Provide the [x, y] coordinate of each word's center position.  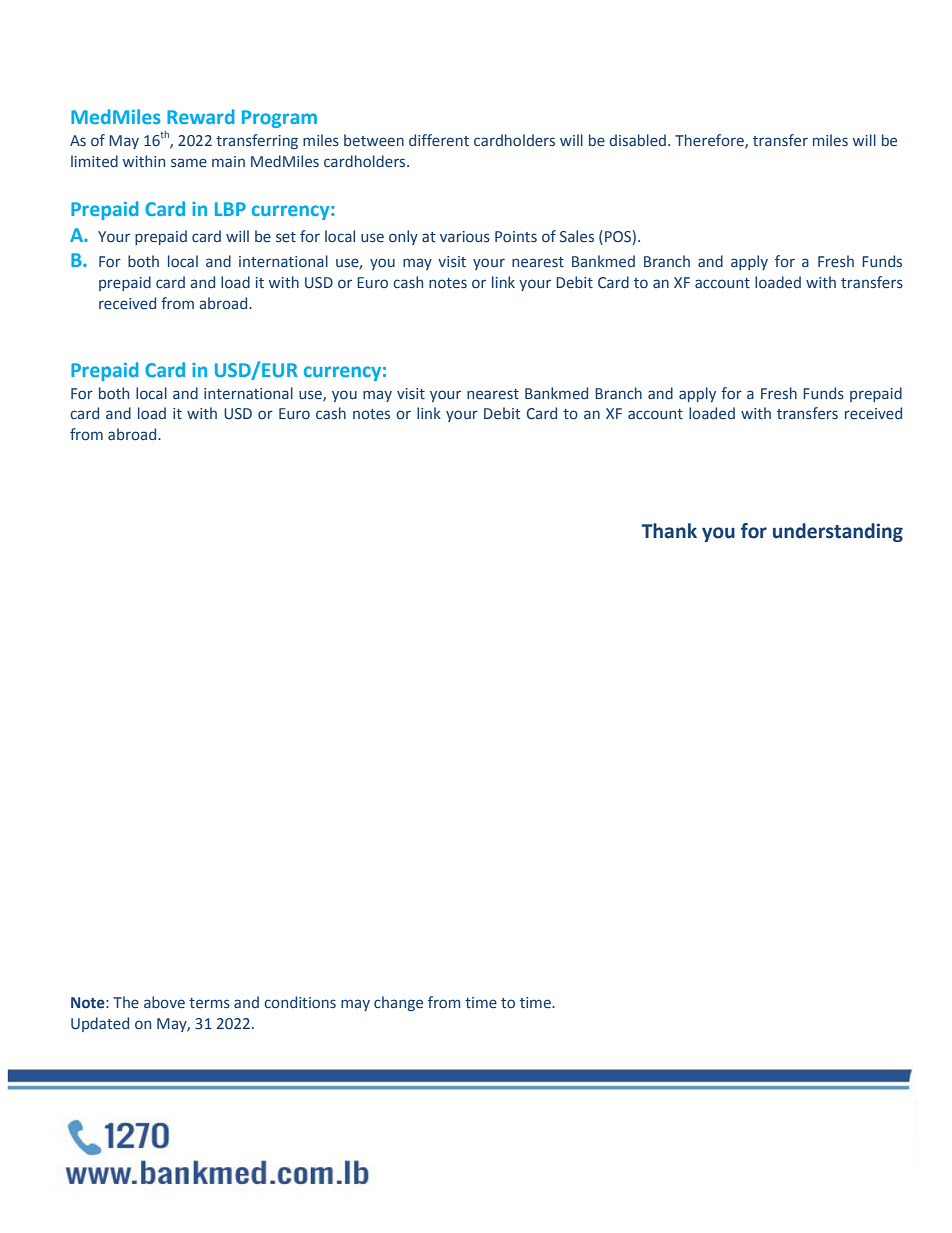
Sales [577, 236]
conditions [300, 1002]
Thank [669, 531]
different [439, 140]
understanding [838, 532]
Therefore [710, 141]
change [398, 1003]
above [164, 1002]
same [189, 162]
